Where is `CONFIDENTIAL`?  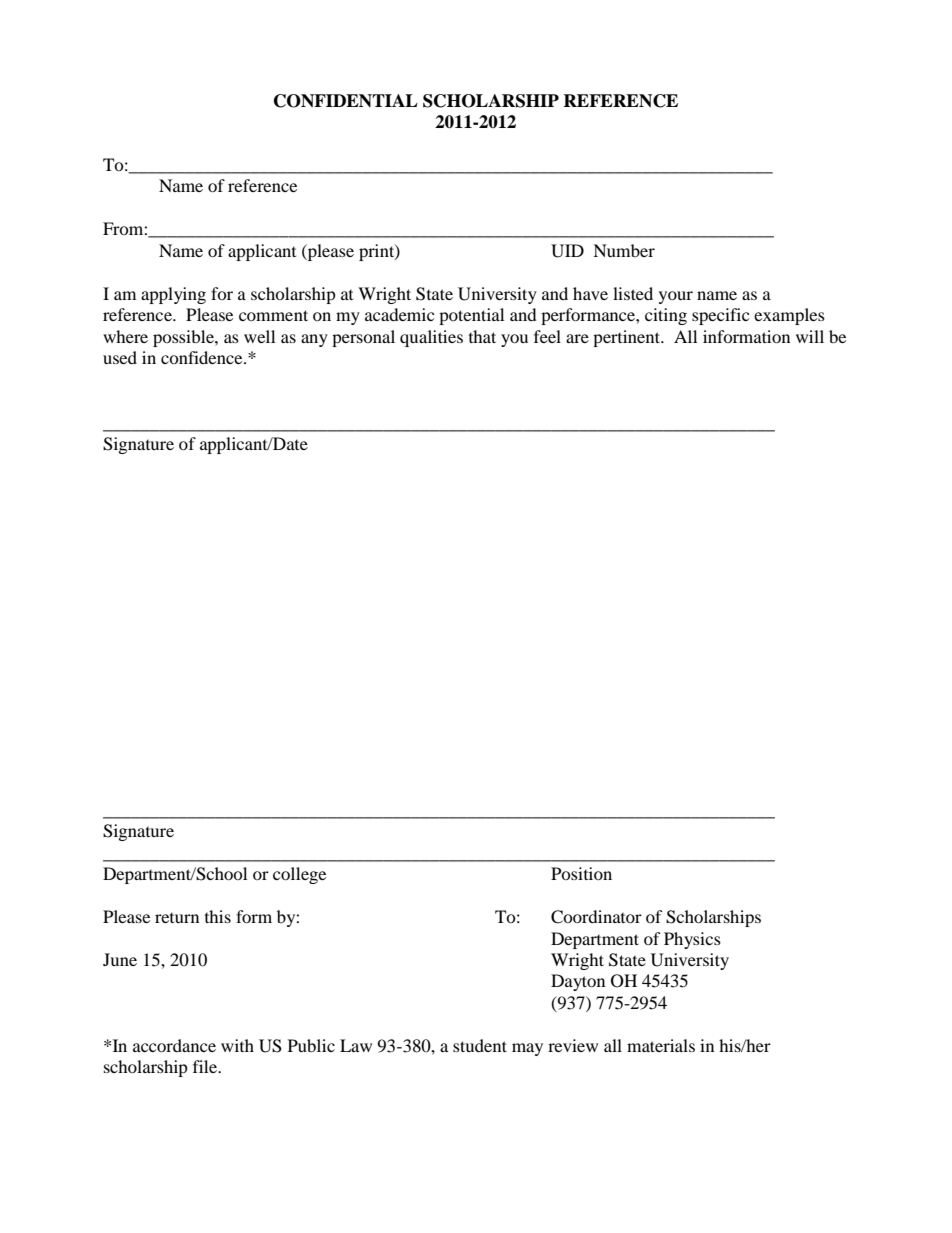 CONFIDENTIAL is located at coordinates (346, 101).
